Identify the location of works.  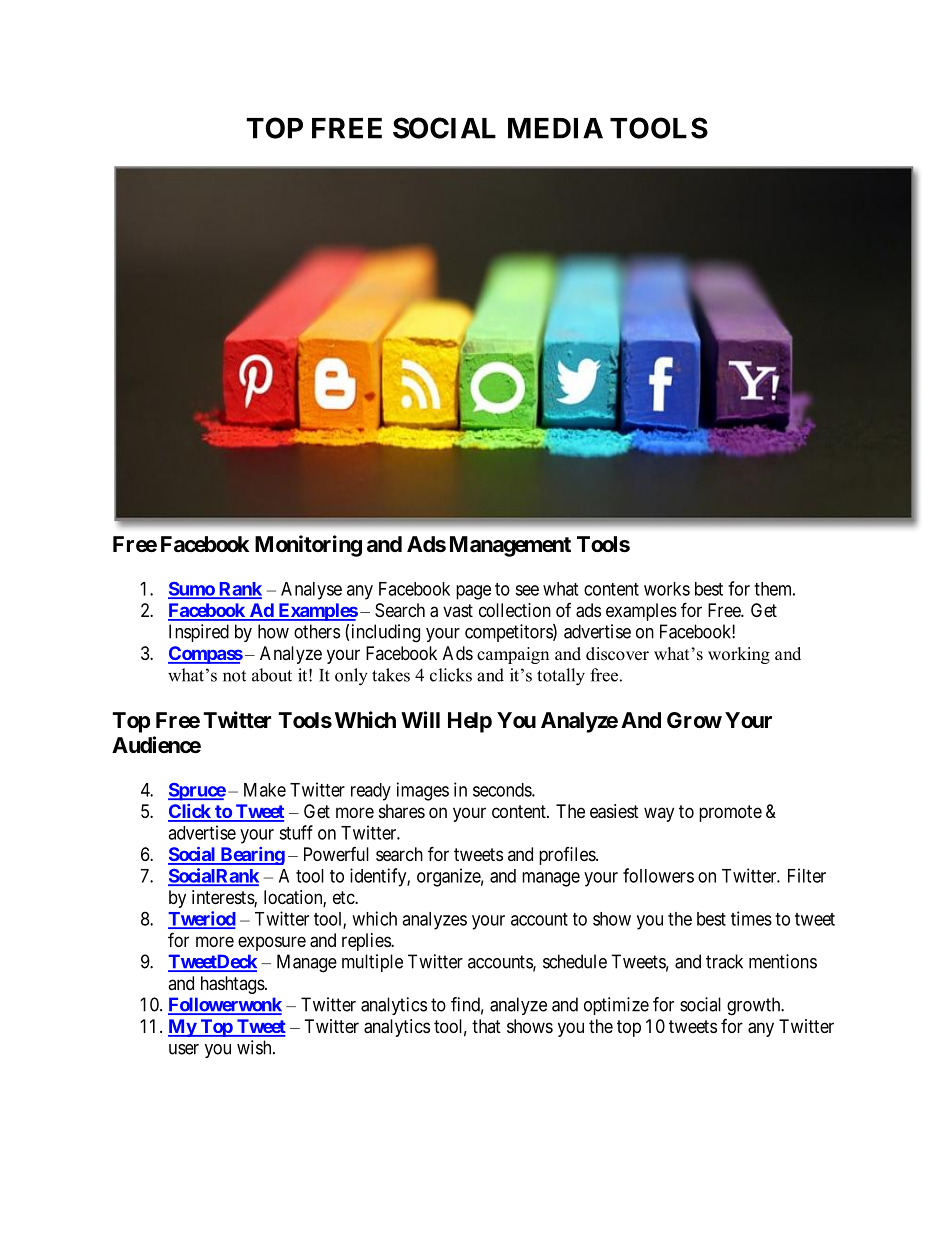
(667, 589).
